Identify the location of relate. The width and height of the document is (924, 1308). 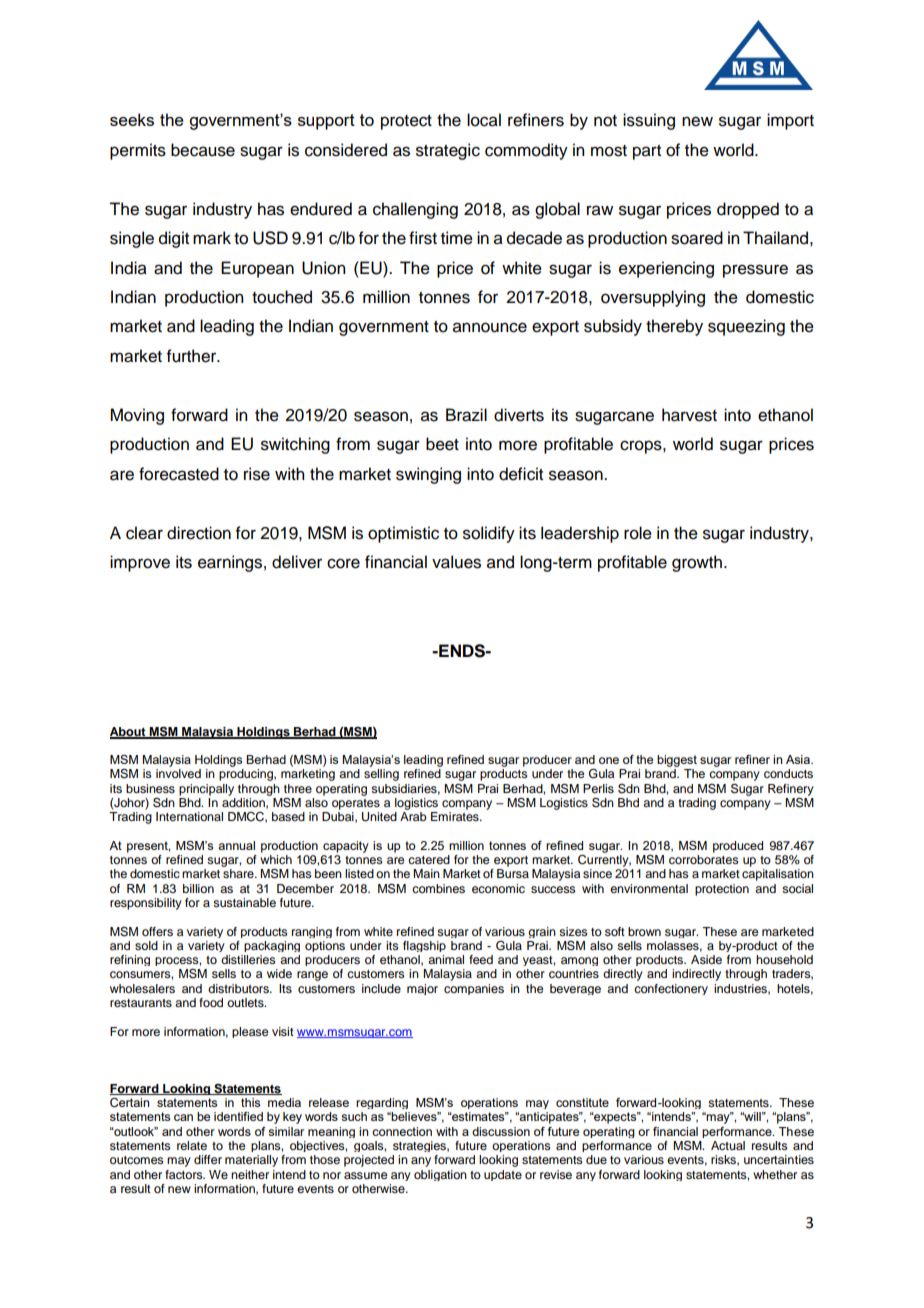
(192, 1145).
